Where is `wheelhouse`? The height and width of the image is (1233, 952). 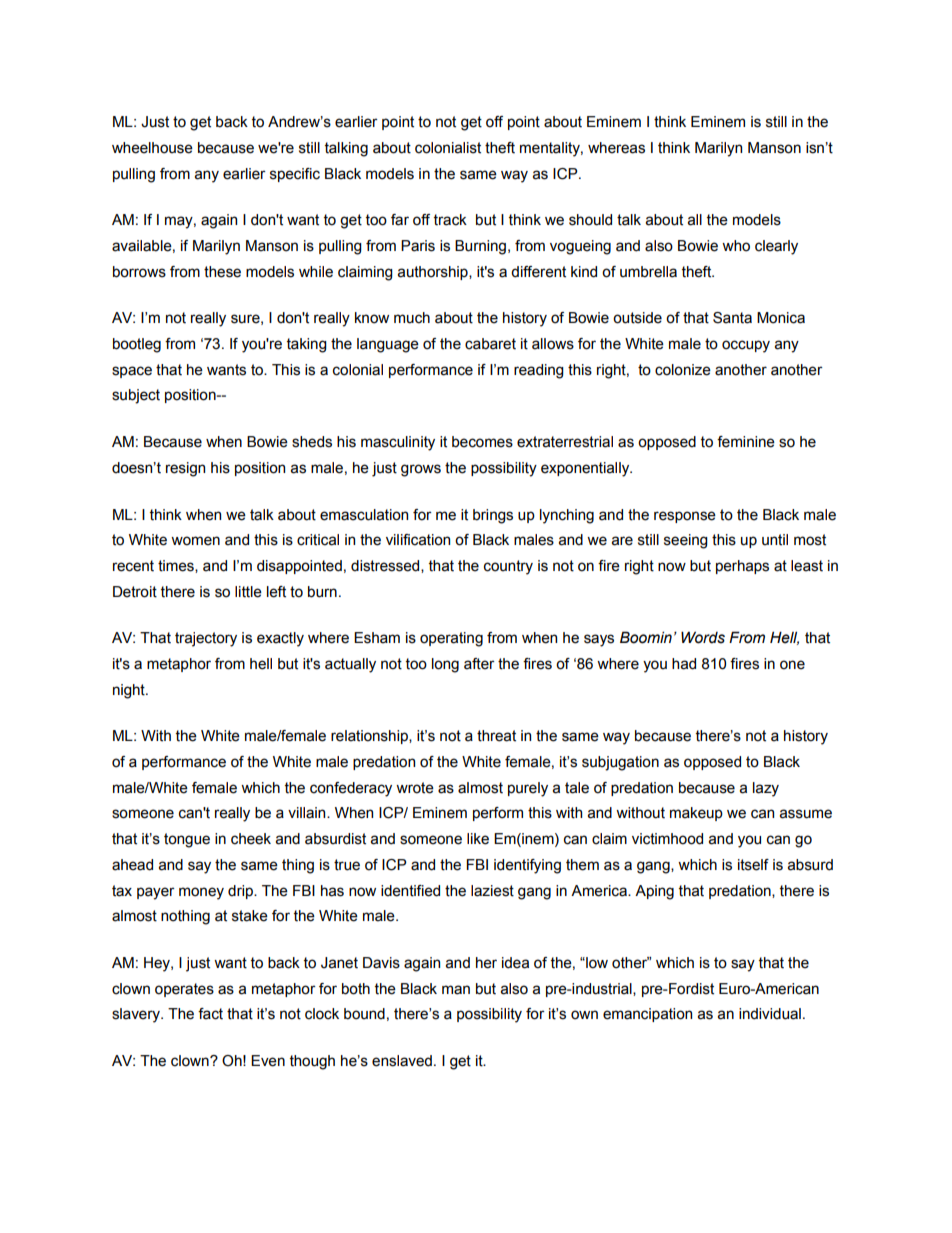 wheelhouse is located at coordinates (152, 148).
